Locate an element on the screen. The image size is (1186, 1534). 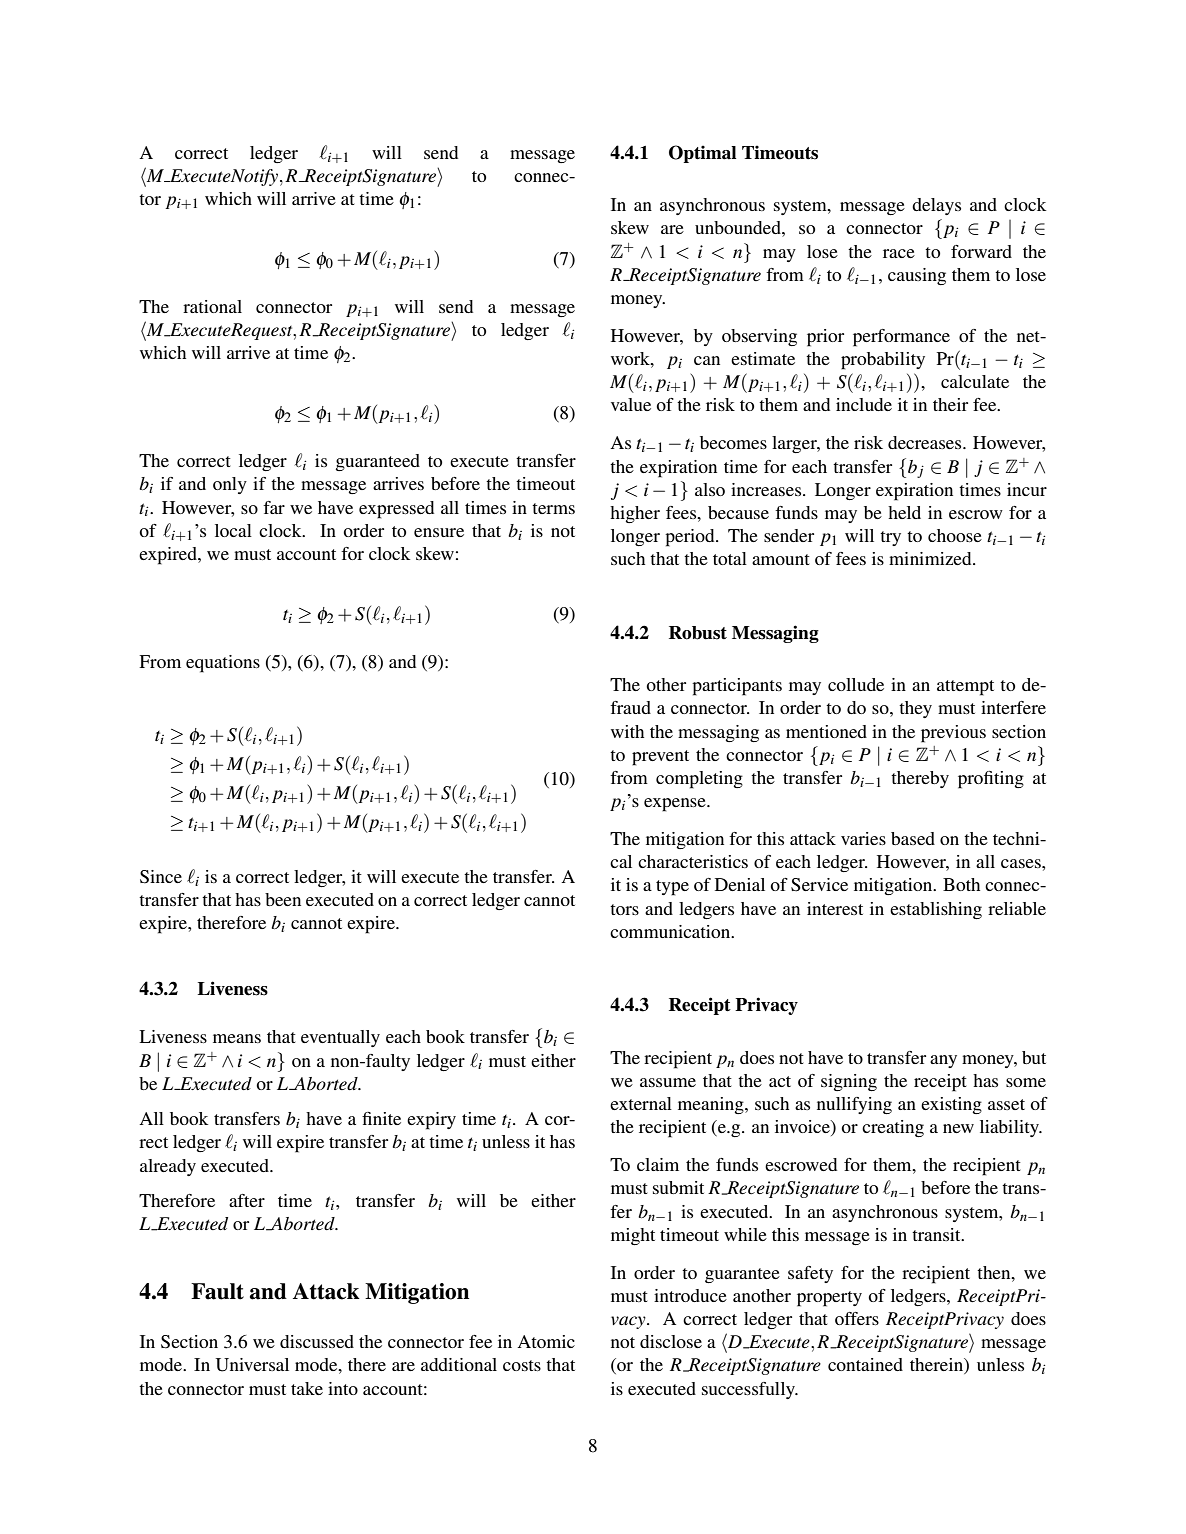
contained is located at coordinates (865, 1364).
